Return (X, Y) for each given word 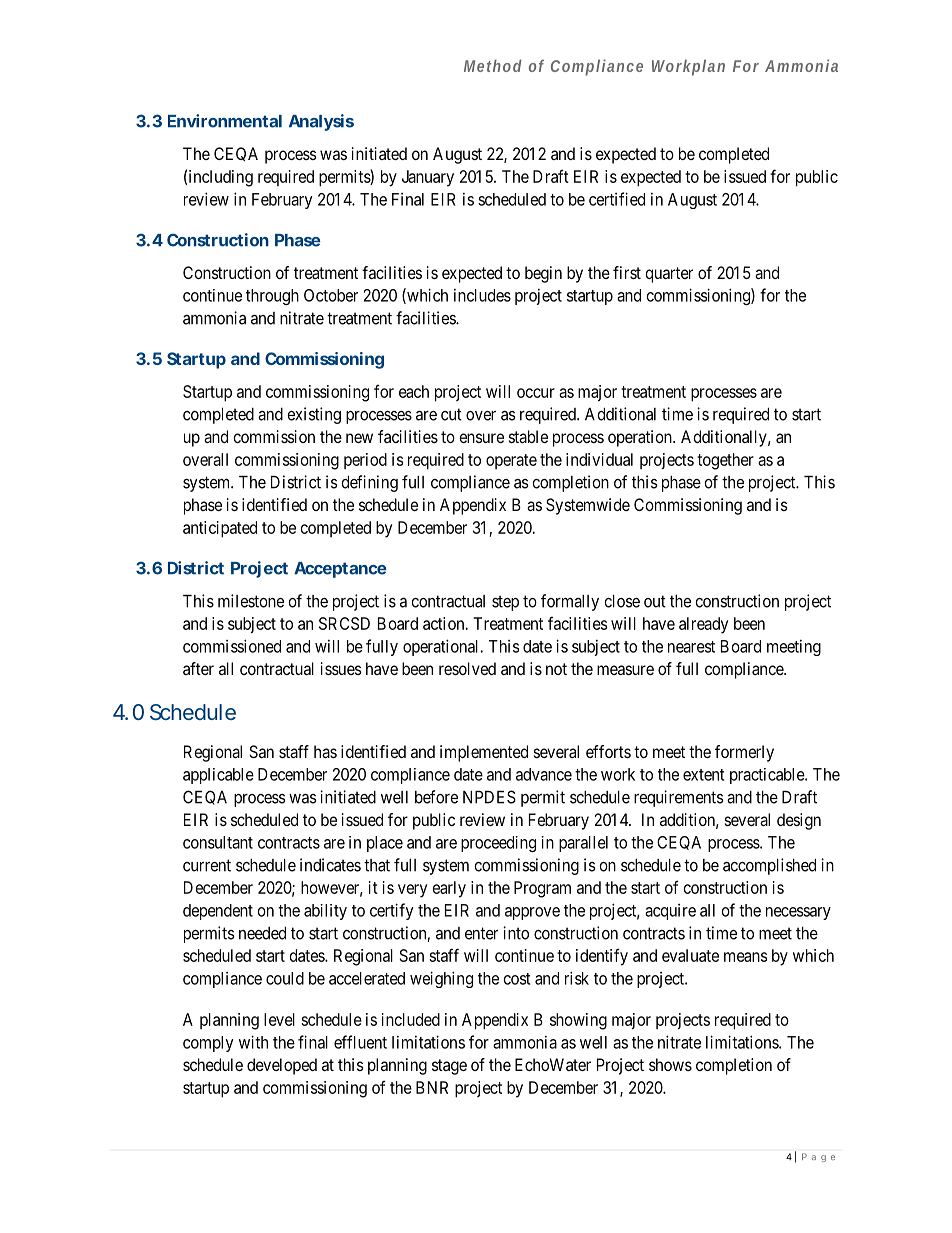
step (505, 603)
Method (493, 65)
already (703, 625)
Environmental (225, 121)
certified (617, 199)
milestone (251, 601)
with (253, 1042)
